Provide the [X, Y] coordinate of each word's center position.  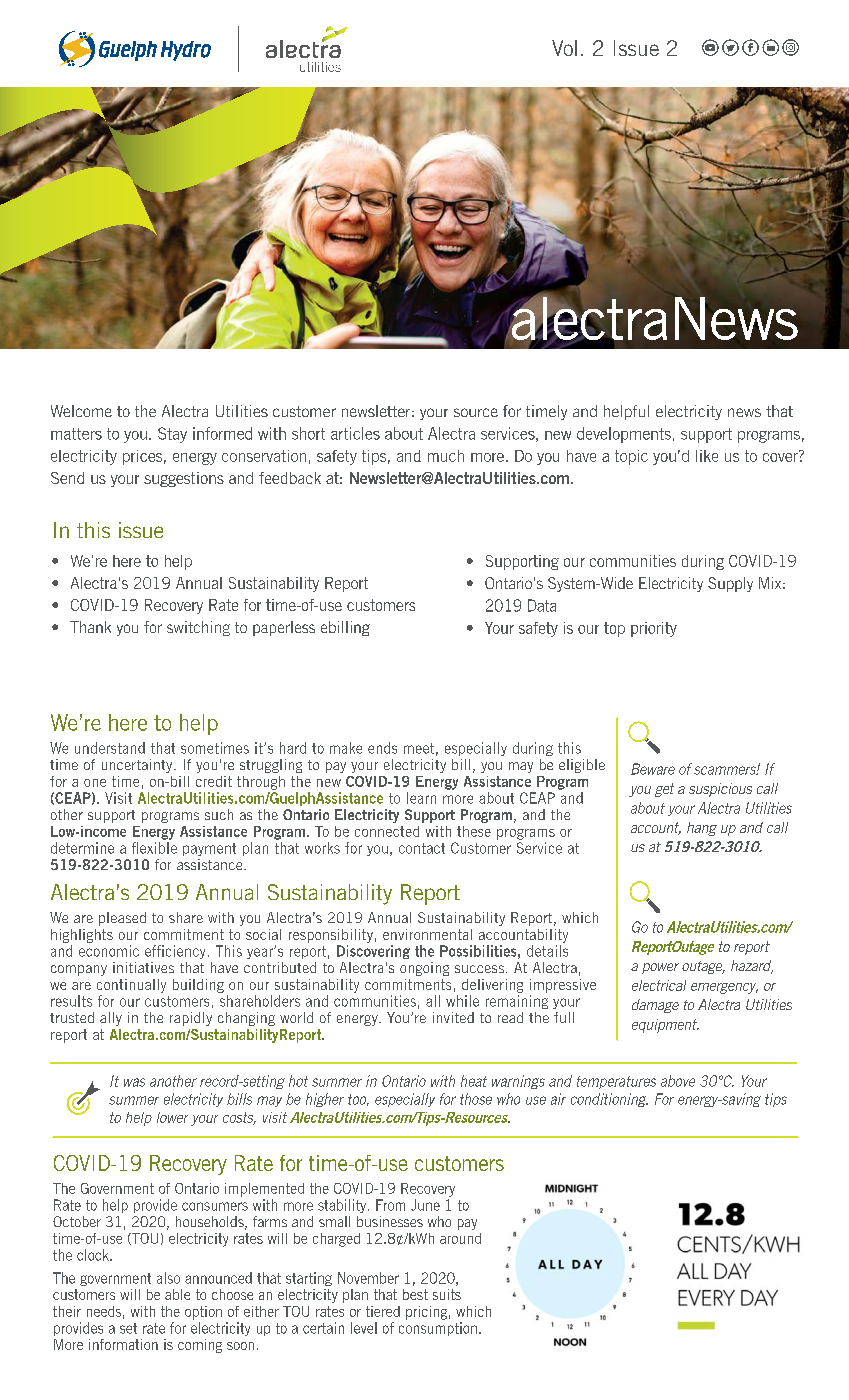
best [415, 1294]
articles [355, 433]
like [707, 456]
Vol [564, 48]
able [177, 1294]
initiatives [143, 967]
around [460, 1238]
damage [655, 1006]
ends [382, 748]
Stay [172, 435]
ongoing [424, 969]
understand [110, 748]
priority [654, 629]
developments [624, 435]
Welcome [81, 411]
